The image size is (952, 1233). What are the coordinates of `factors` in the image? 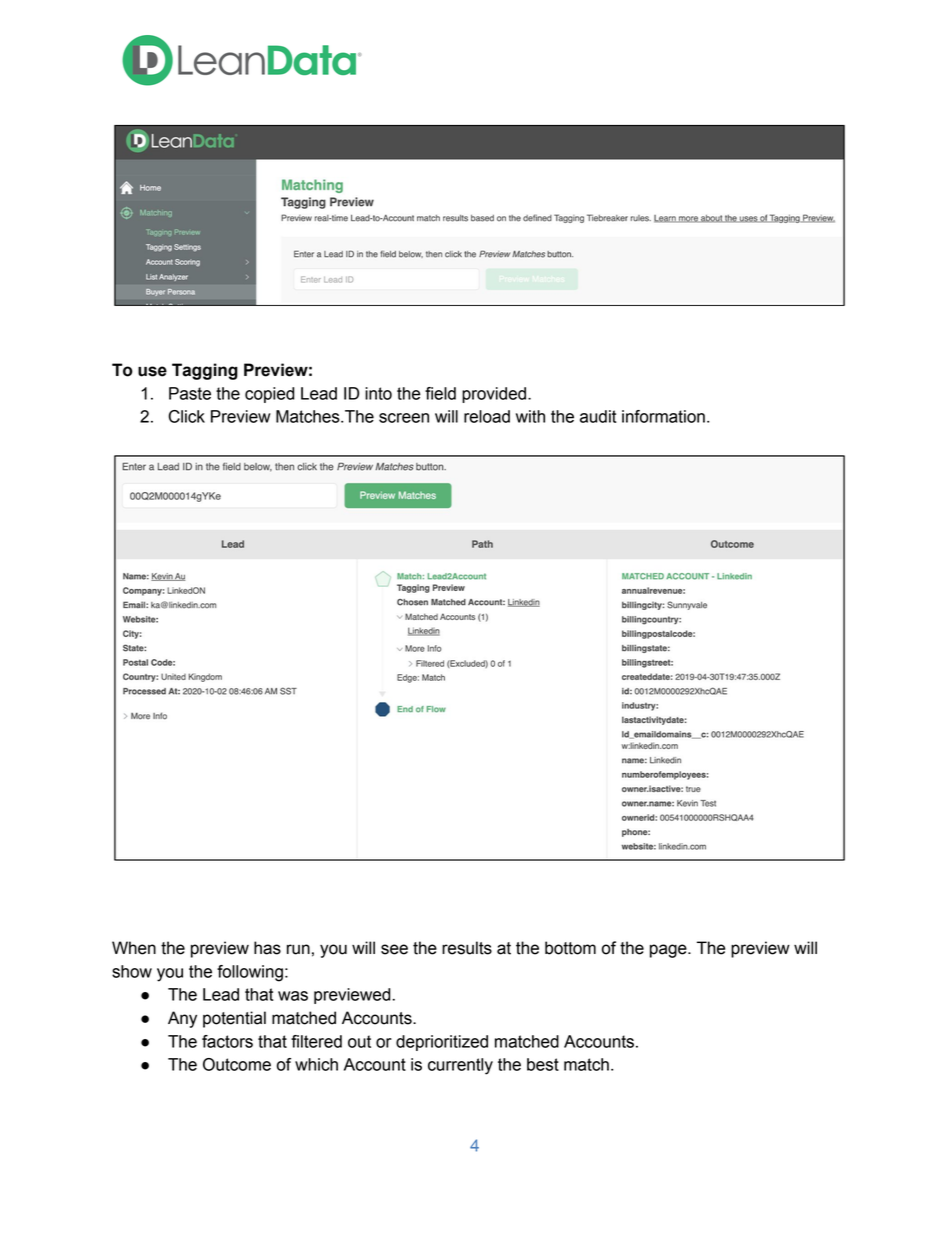 It's located at (227, 1041).
